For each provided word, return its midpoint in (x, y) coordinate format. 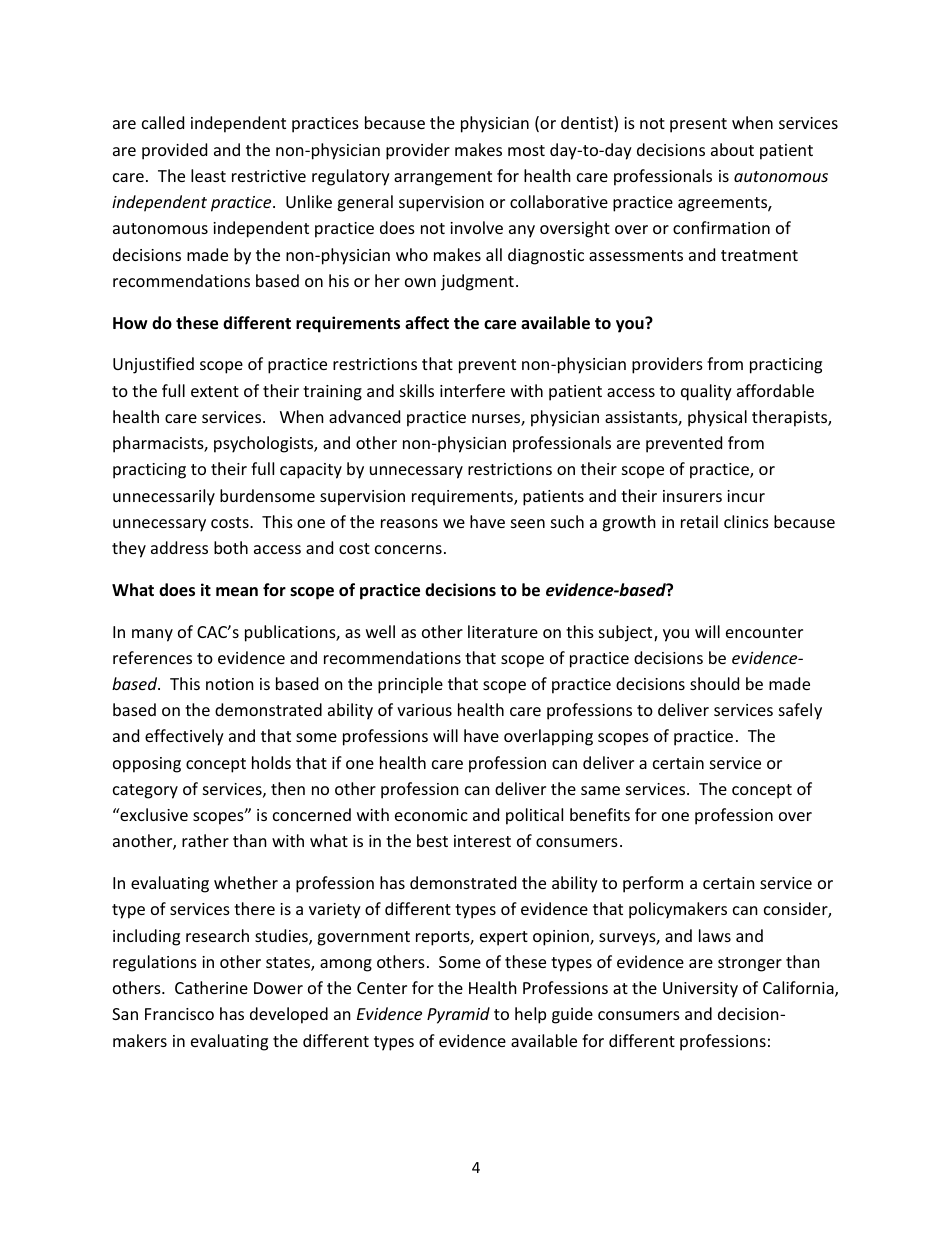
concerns (408, 549)
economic (431, 815)
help (530, 1015)
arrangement (443, 178)
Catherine (211, 987)
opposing (147, 765)
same (600, 790)
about (732, 149)
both (231, 547)
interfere (472, 390)
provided (174, 151)
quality (706, 392)
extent (215, 391)
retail (699, 521)
